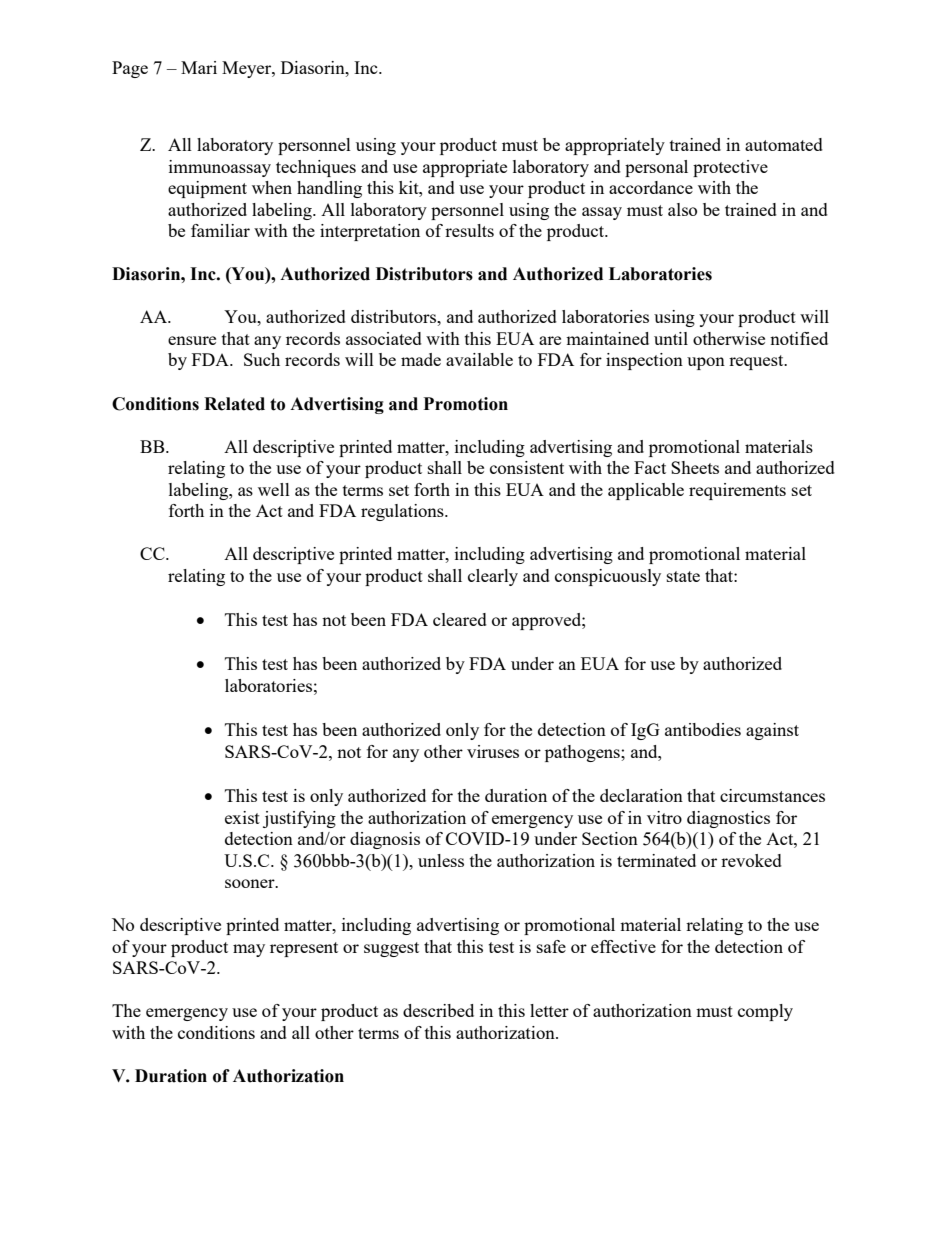 The height and width of the page is (1235, 952). Describe the element at coordinates (234, 404) in the page. I see `Related` at that location.
